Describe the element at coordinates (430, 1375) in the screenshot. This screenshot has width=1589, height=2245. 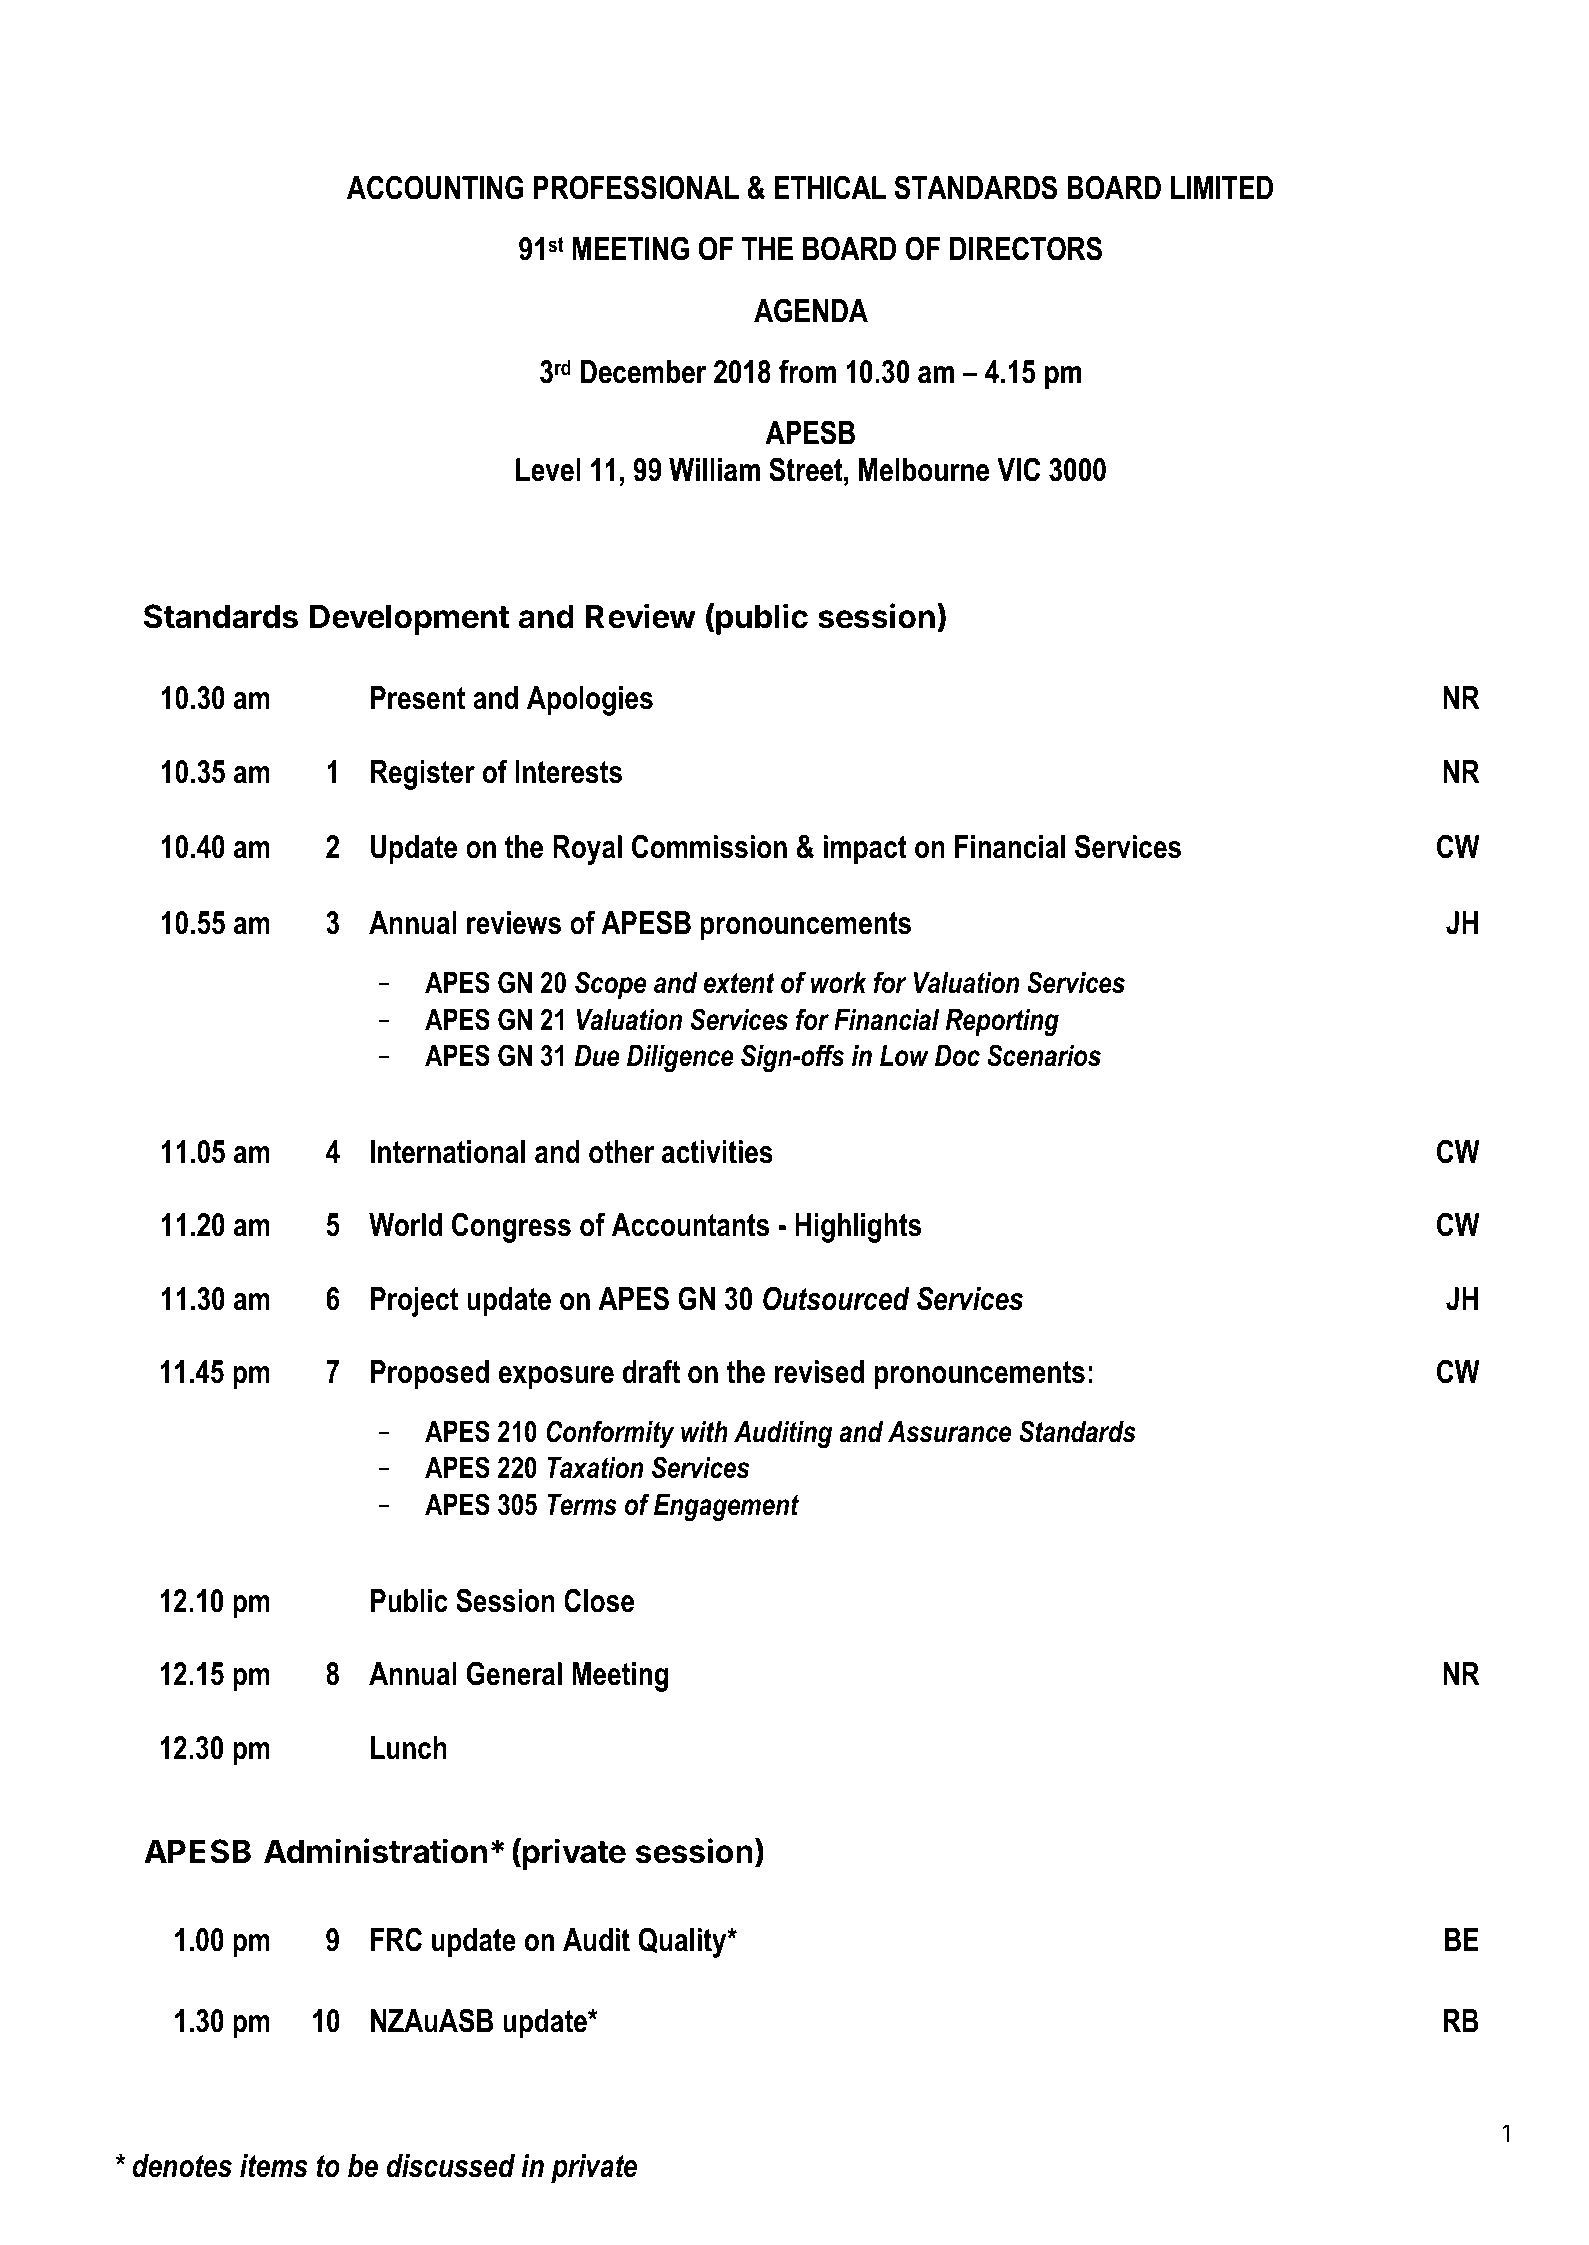
I see `Proposed` at that location.
